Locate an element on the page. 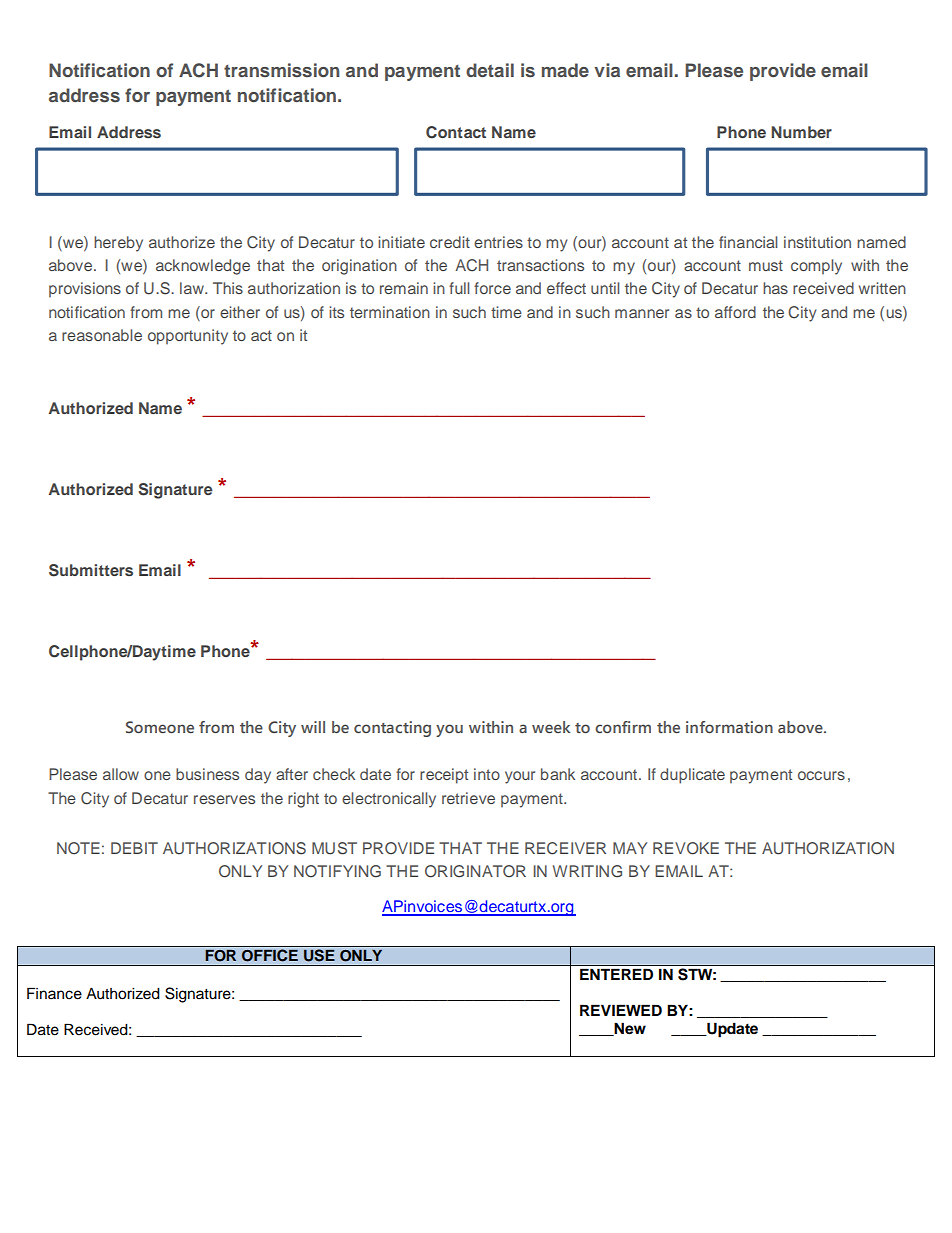  Submitters is located at coordinates (91, 570).
